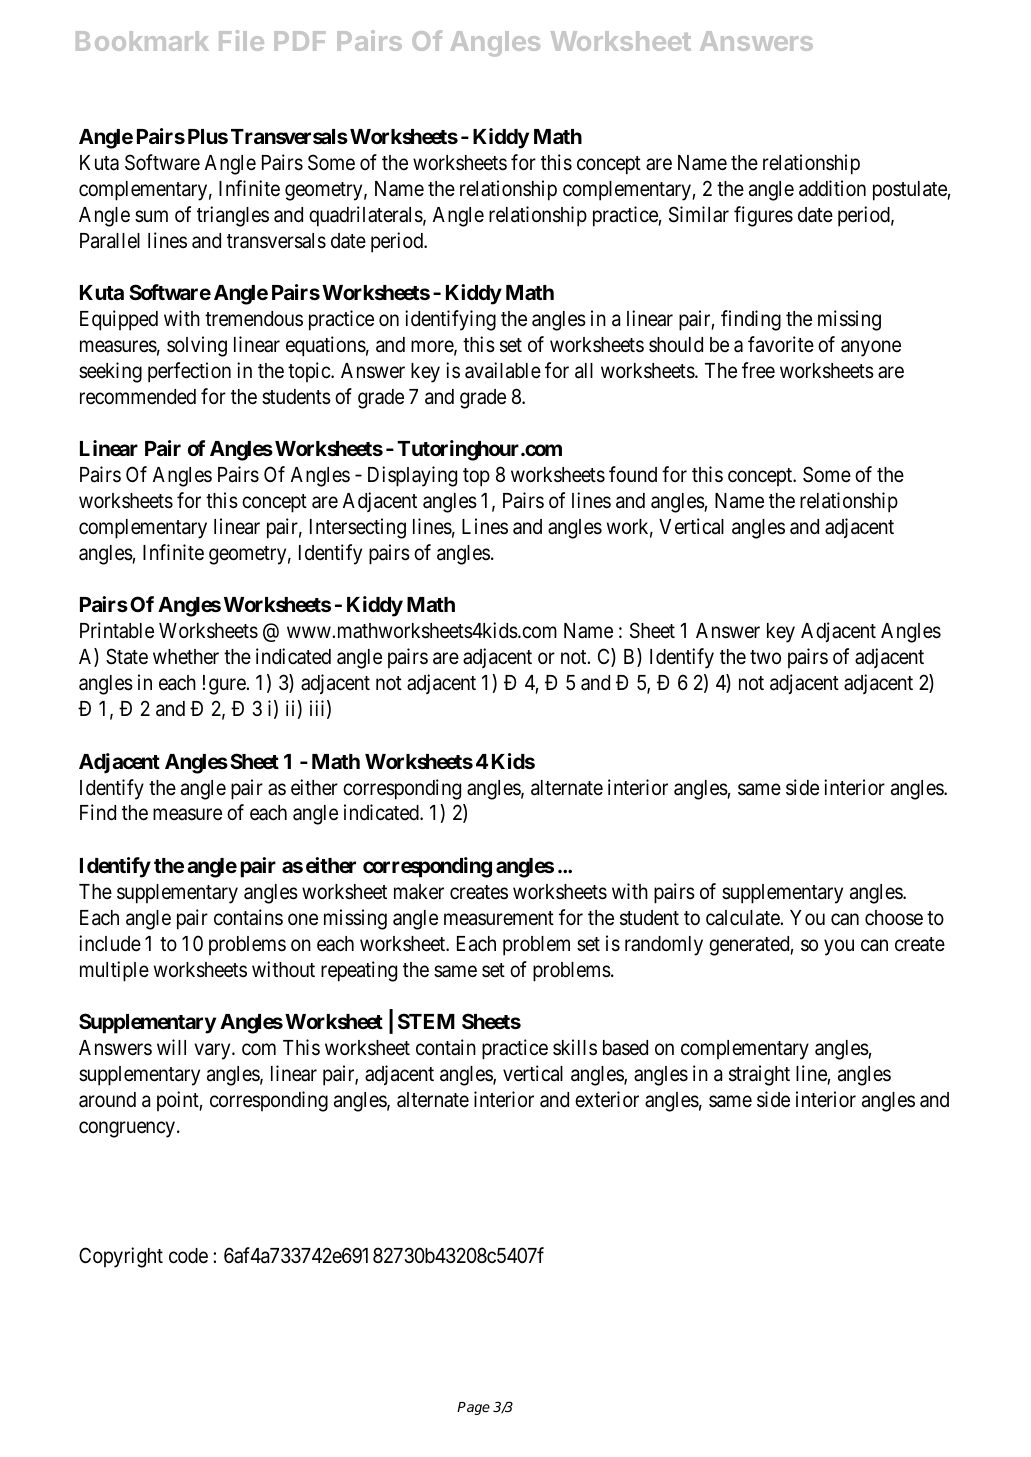 The width and height of the screenshot is (1031, 1457). Describe the element at coordinates (758, 370) in the screenshot. I see `free` at that location.
